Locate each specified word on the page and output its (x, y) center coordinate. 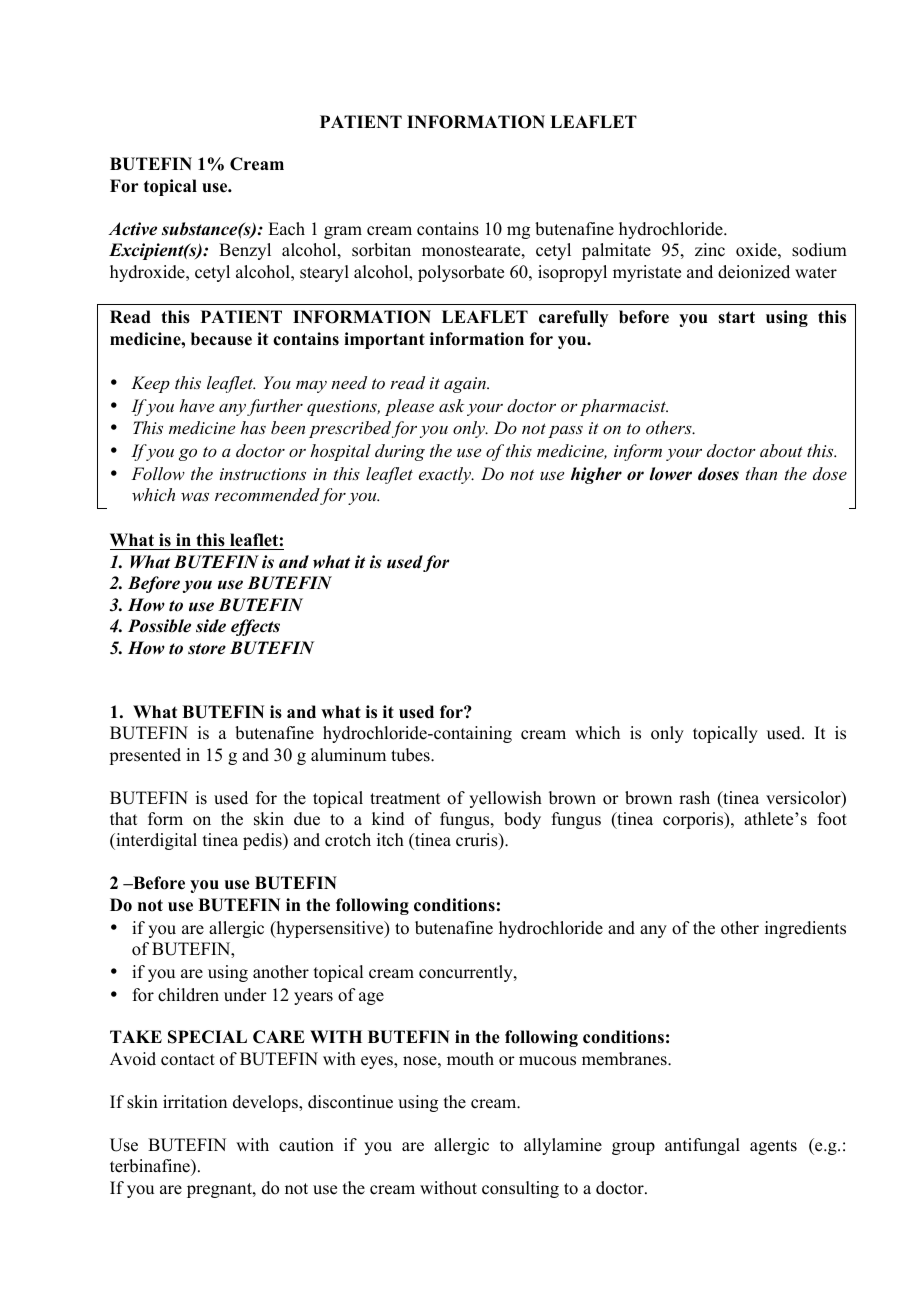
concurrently (467, 973)
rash (694, 798)
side (211, 626)
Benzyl (245, 251)
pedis (263, 841)
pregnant (220, 1190)
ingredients (805, 929)
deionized (754, 272)
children (188, 995)
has (253, 427)
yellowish (505, 799)
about (781, 450)
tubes (411, 755)
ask (451, 405)
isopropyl (572, 273)
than (761, 473)
